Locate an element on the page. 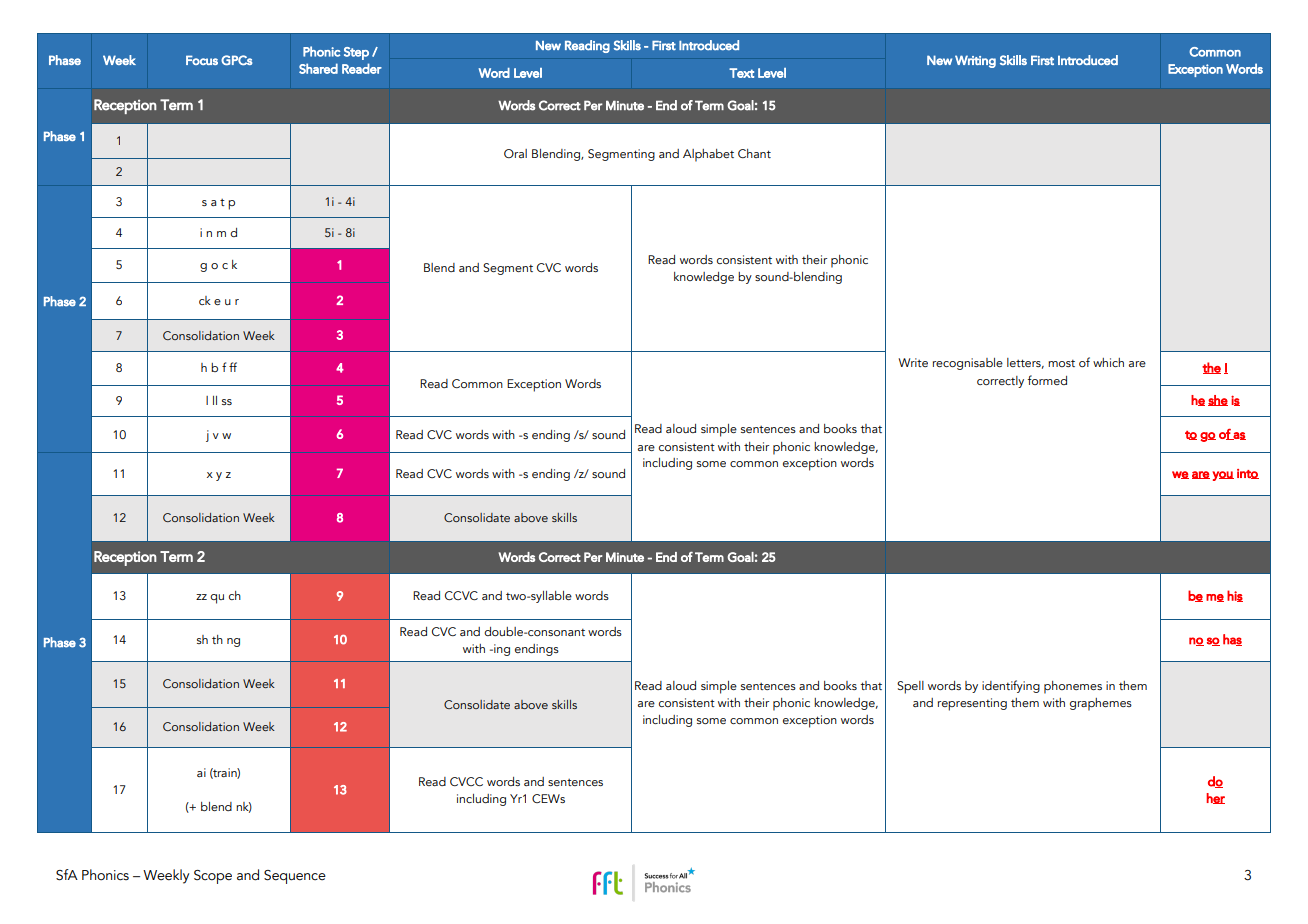 The width and height of the page is (1308, 924). recognisable is located at coordinates (968, 364).
